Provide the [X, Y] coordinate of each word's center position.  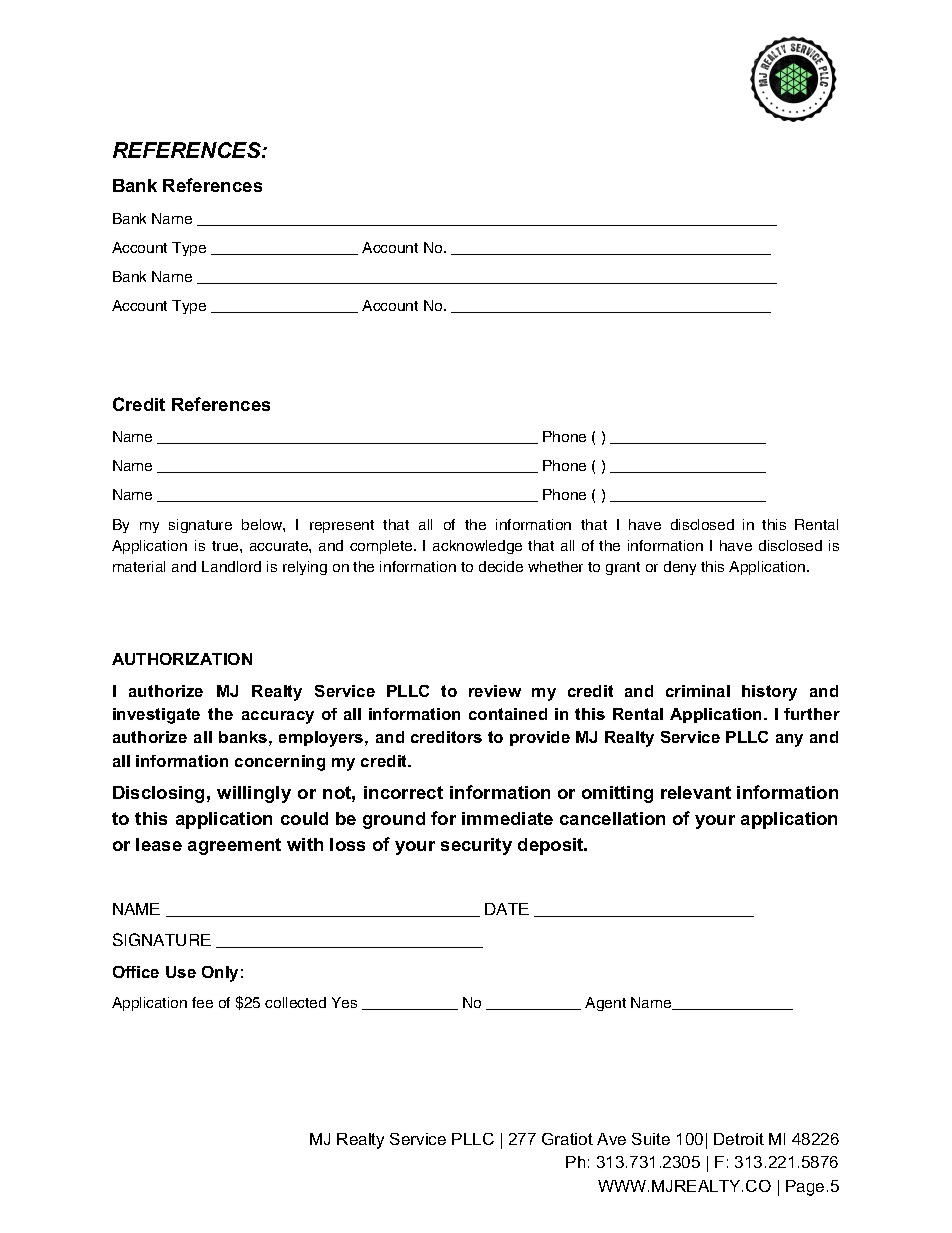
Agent [605, 1004]
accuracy [278, 717]
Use [181, 972]
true [226, 546]
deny [680, 568]
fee [202, 1002]
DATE [507, 909]
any [789, 740]
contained [508, 714]
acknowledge [477, 547]
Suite [651, 1139]
